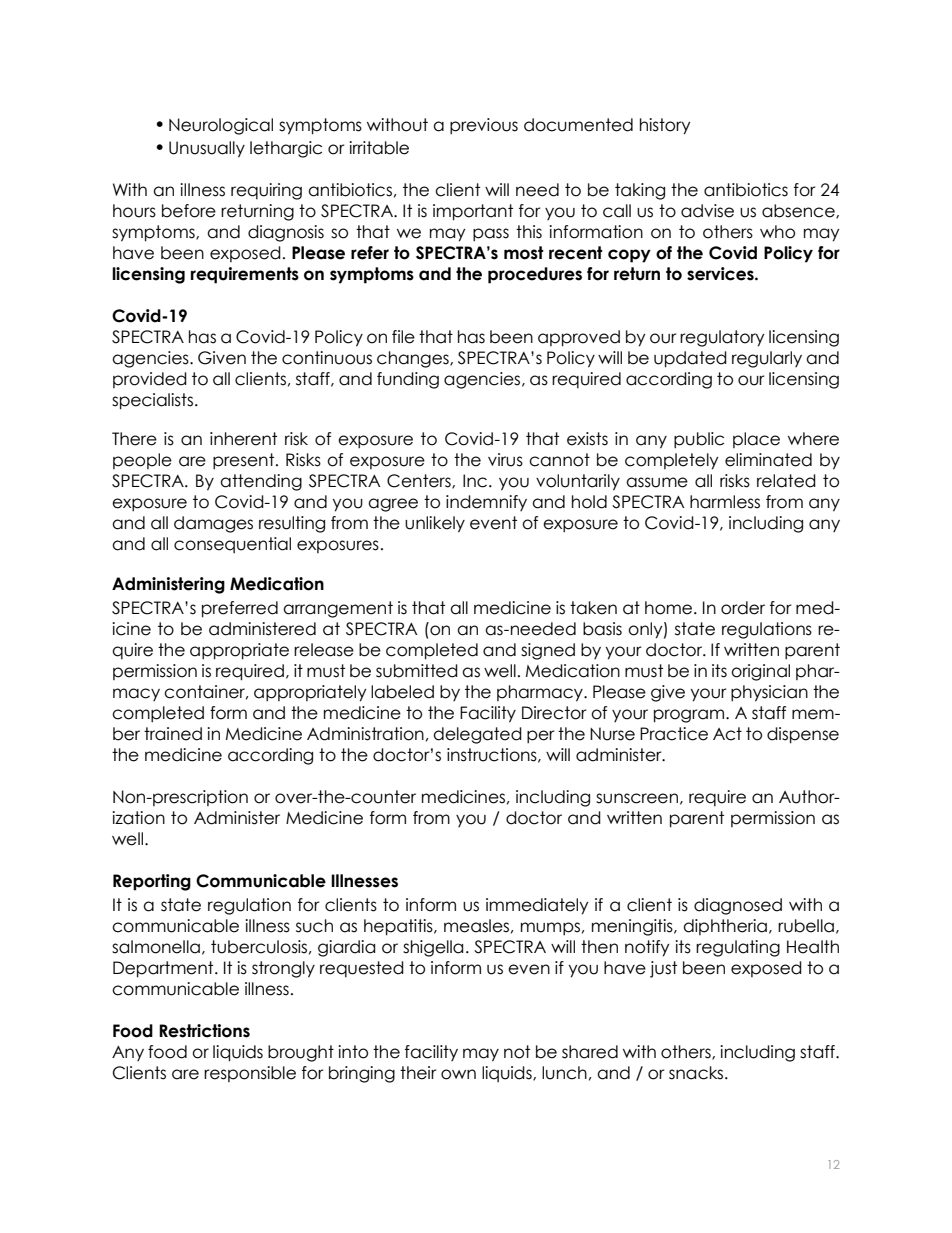 The height and width of the screenshot is (1233, 952). What do you see at coordinates (484, 126) in the screenshot?
I see `previous` at bounding box center [484, 126].
